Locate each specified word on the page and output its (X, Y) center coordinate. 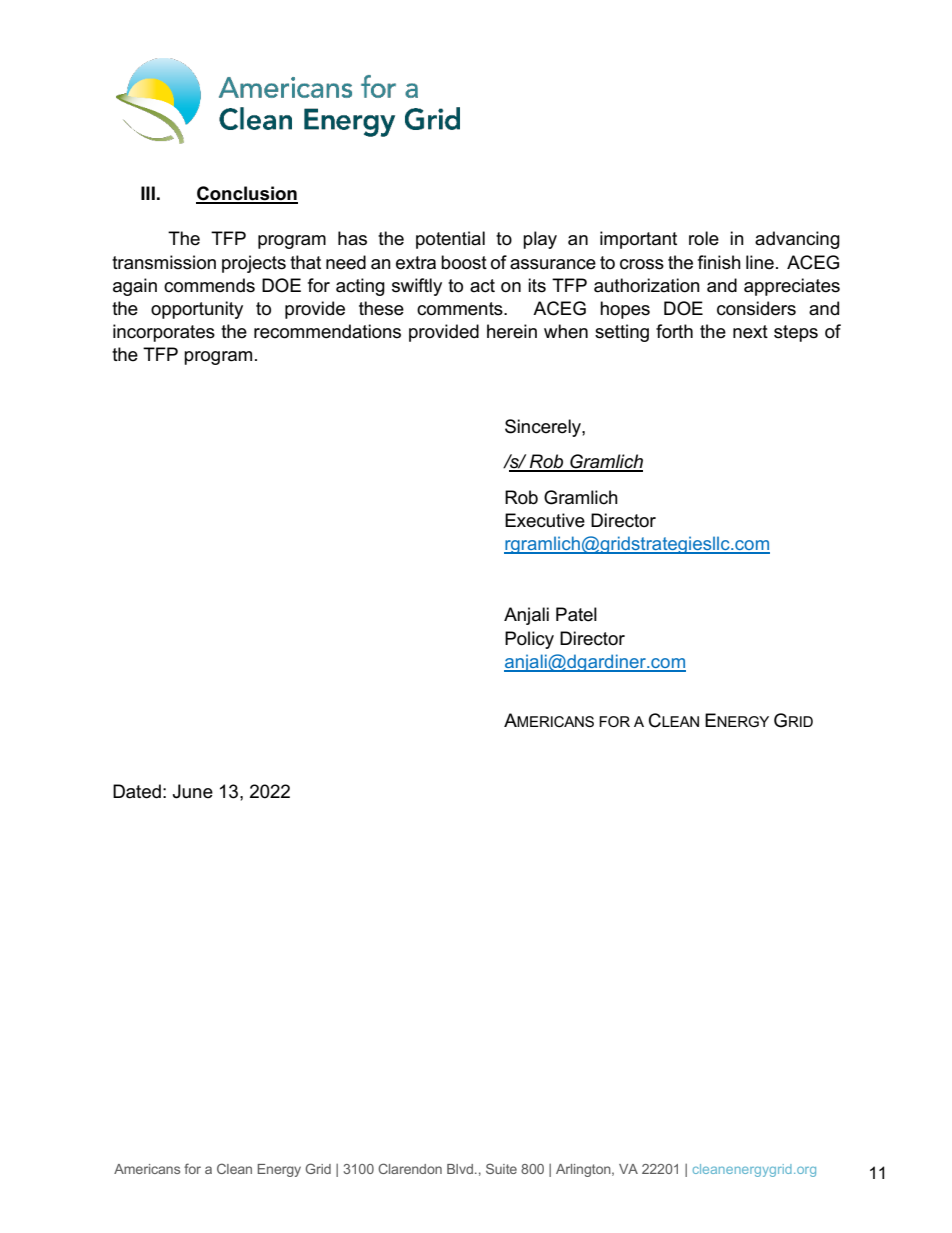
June (193, 791)
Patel (576, 614)
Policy (529, 640)
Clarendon (410, 1168)
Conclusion (247, 194)
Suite (501, 1168)
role (704, 238)
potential (450, 240)
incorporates (164, 333)
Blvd (460, 1169)
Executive (545, 520)
